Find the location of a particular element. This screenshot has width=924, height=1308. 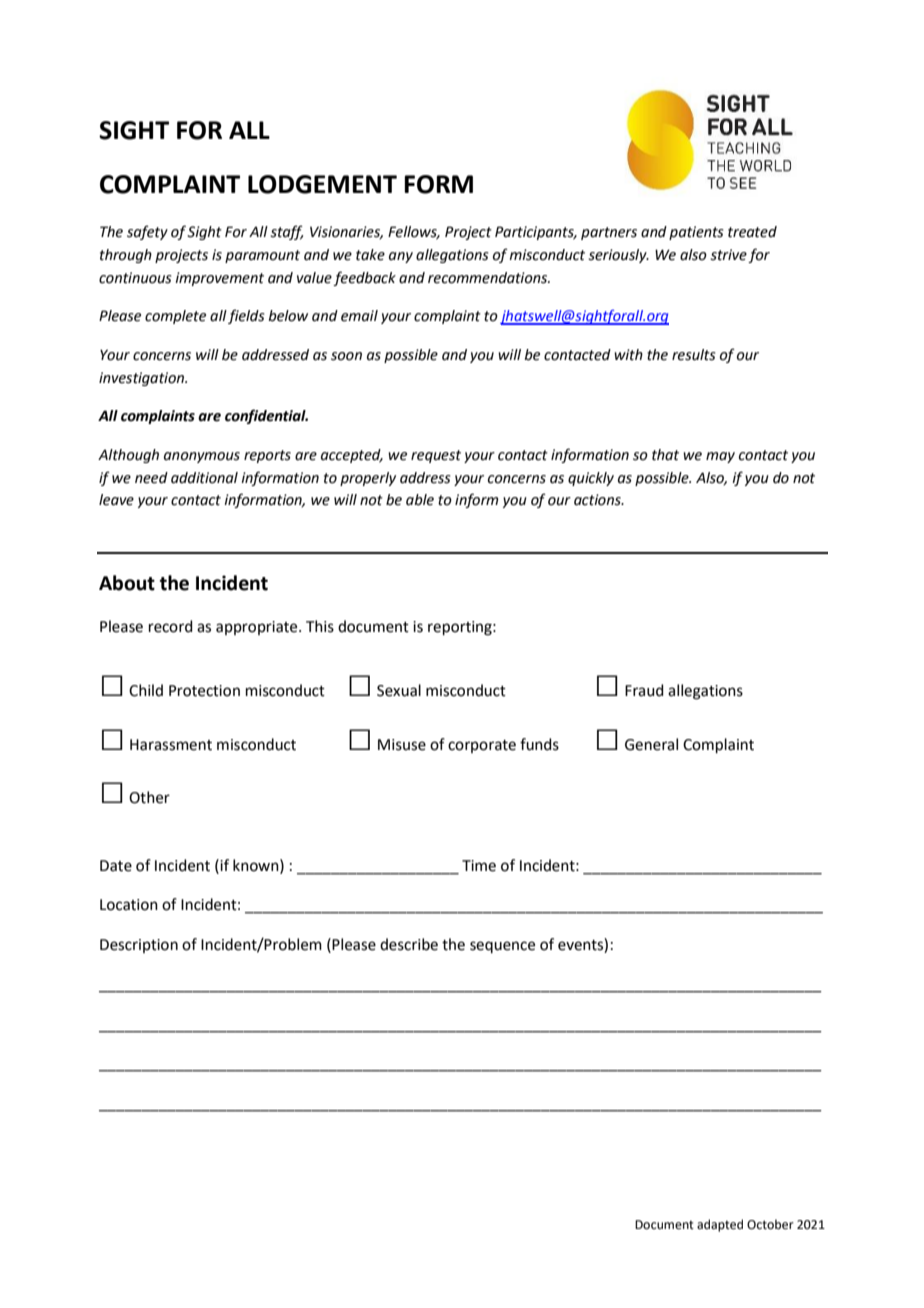

corporate is located at coordinates (482, 746).
